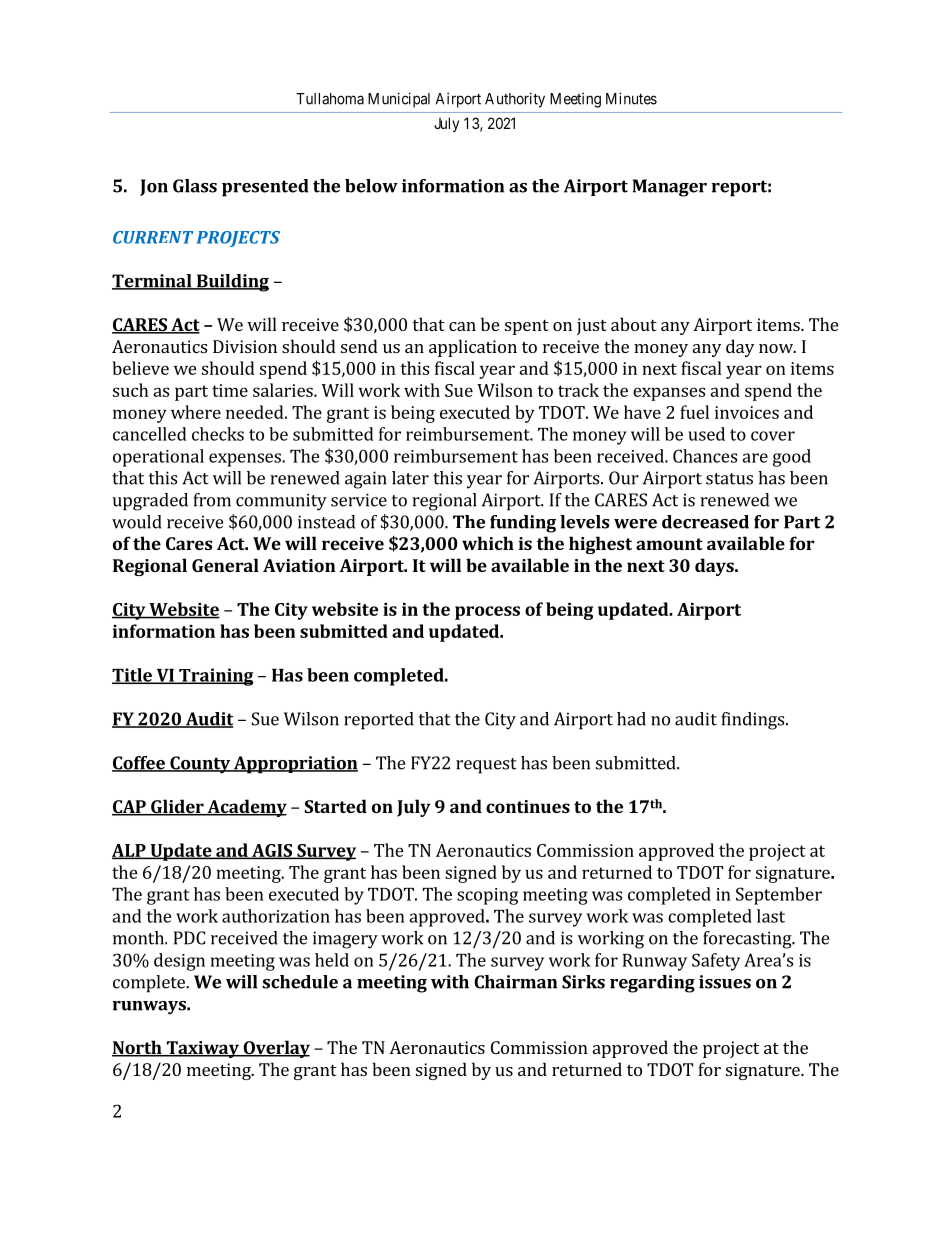  Describe the element at coordinates (631, 98) in the page. I see `Minutes` at that location.
